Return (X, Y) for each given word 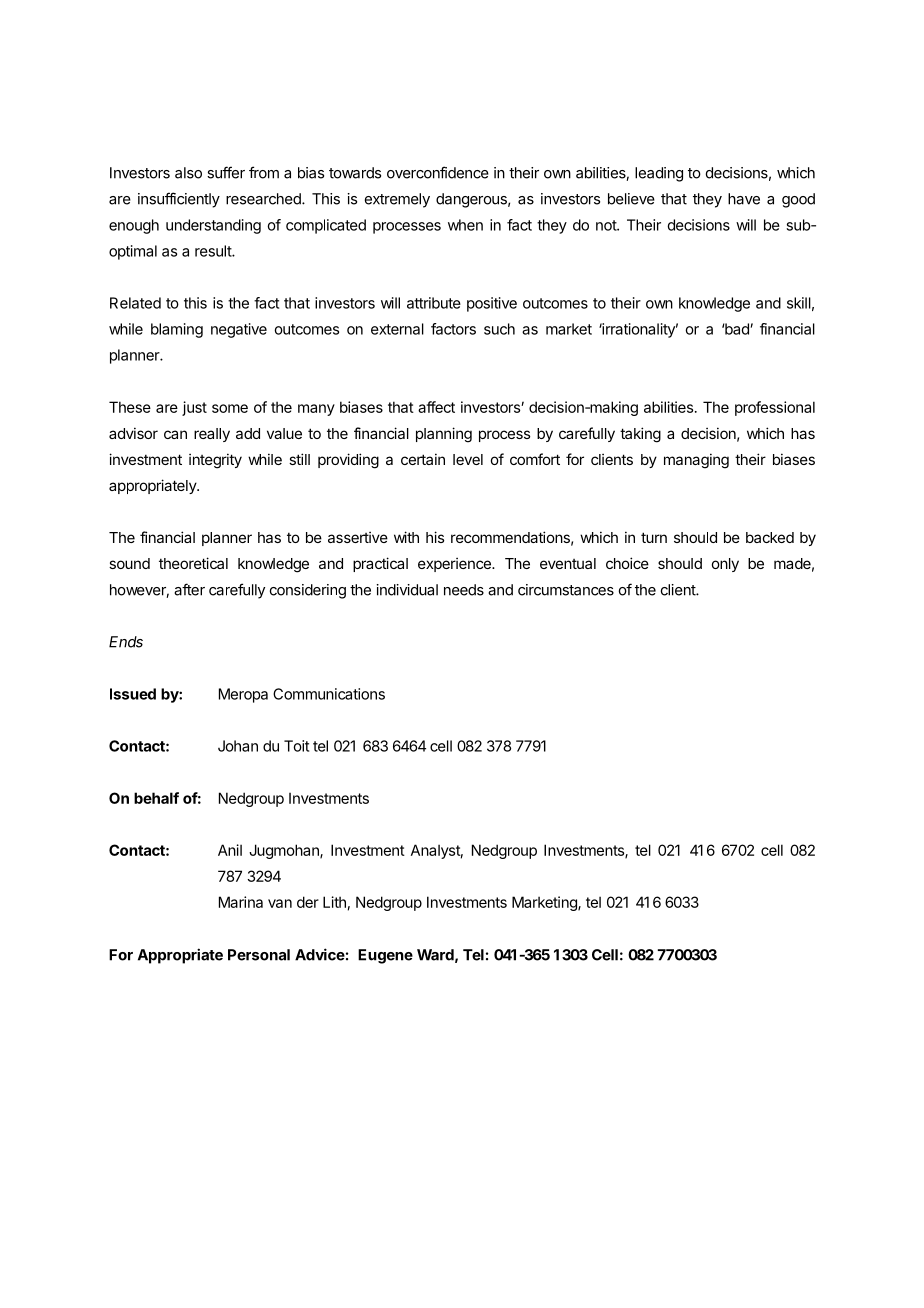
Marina (241, 902)
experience (455, 564)
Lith (334, 902)
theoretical (193, 563)
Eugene (385, 956)
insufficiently (179, 200)
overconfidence (438, 172)
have (744, 199)
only (725, 565)
